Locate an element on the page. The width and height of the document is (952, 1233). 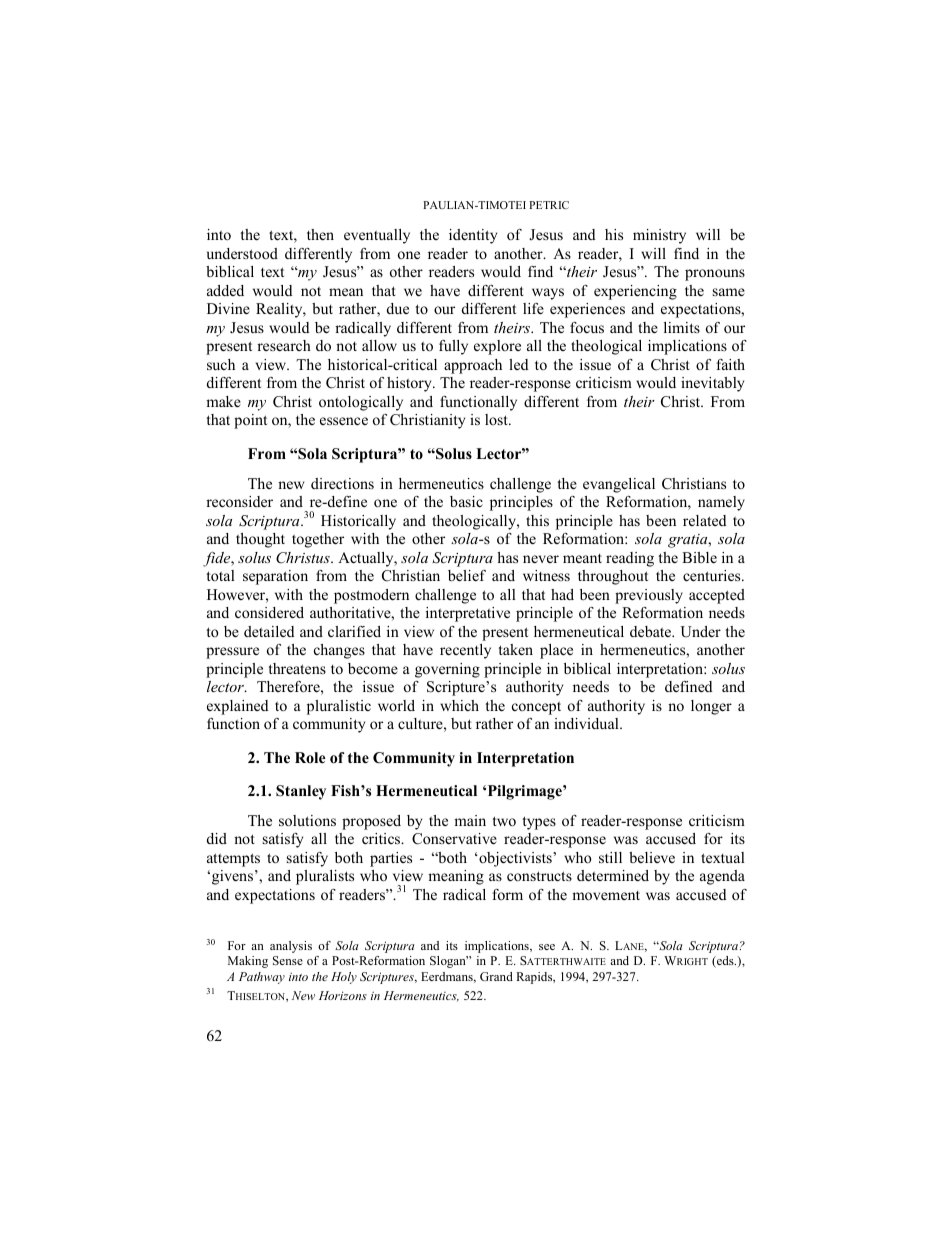
ministry is located at coordinates (659, 236).
